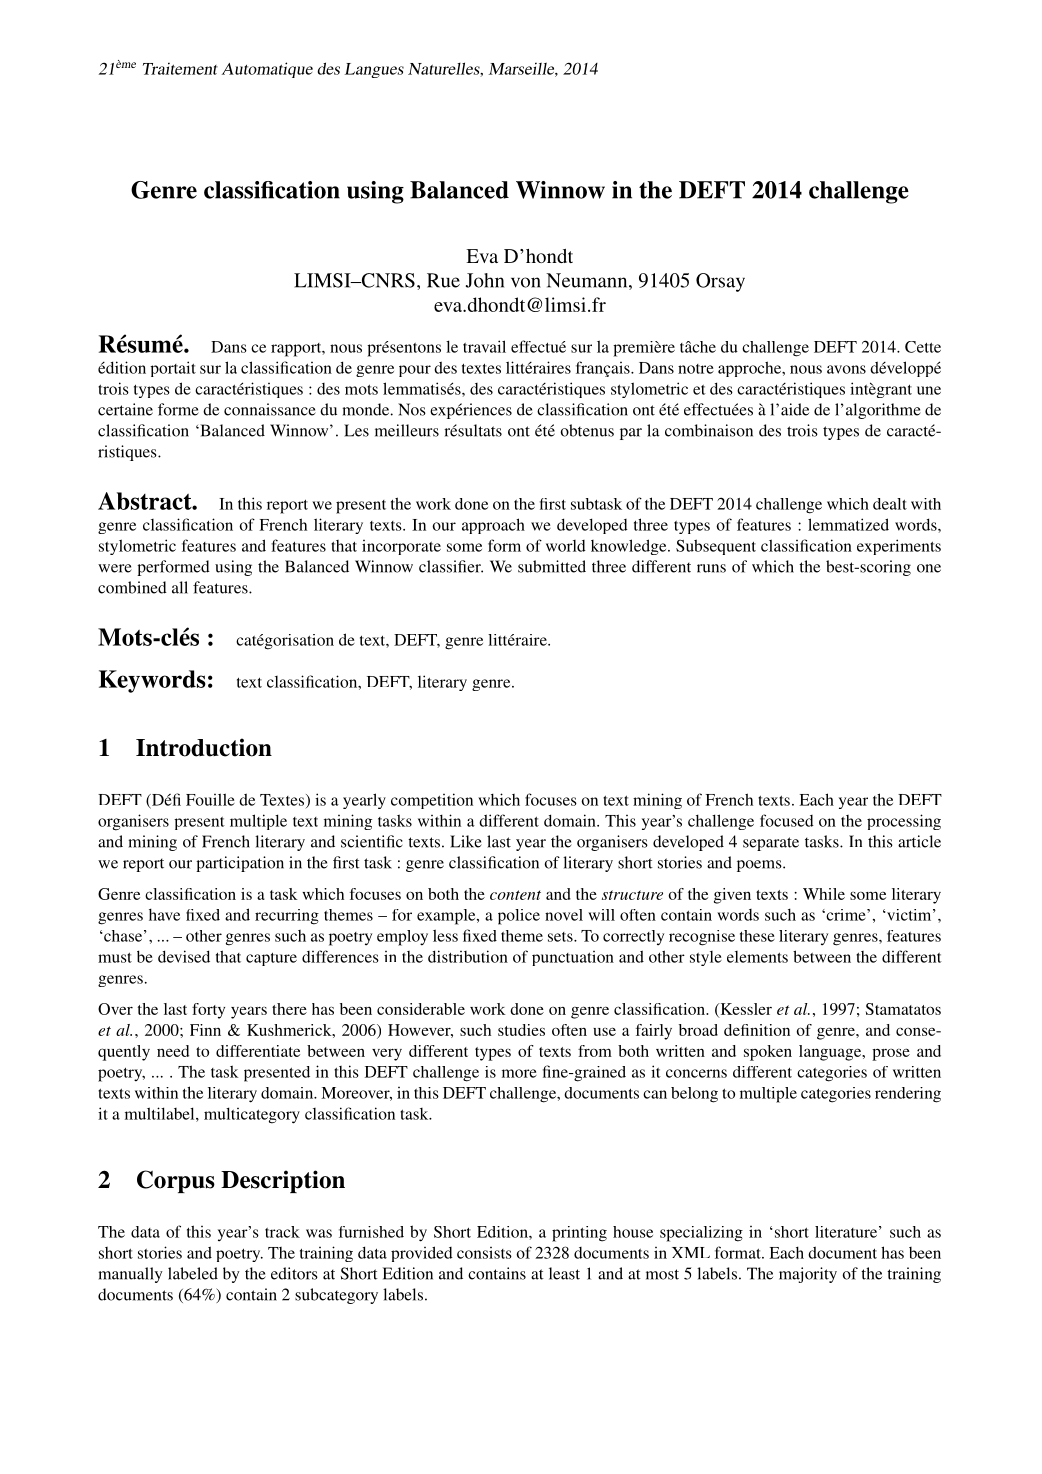 The height and width of the document is (1474, 1042). I want to click on crime, so click(846, 915).
